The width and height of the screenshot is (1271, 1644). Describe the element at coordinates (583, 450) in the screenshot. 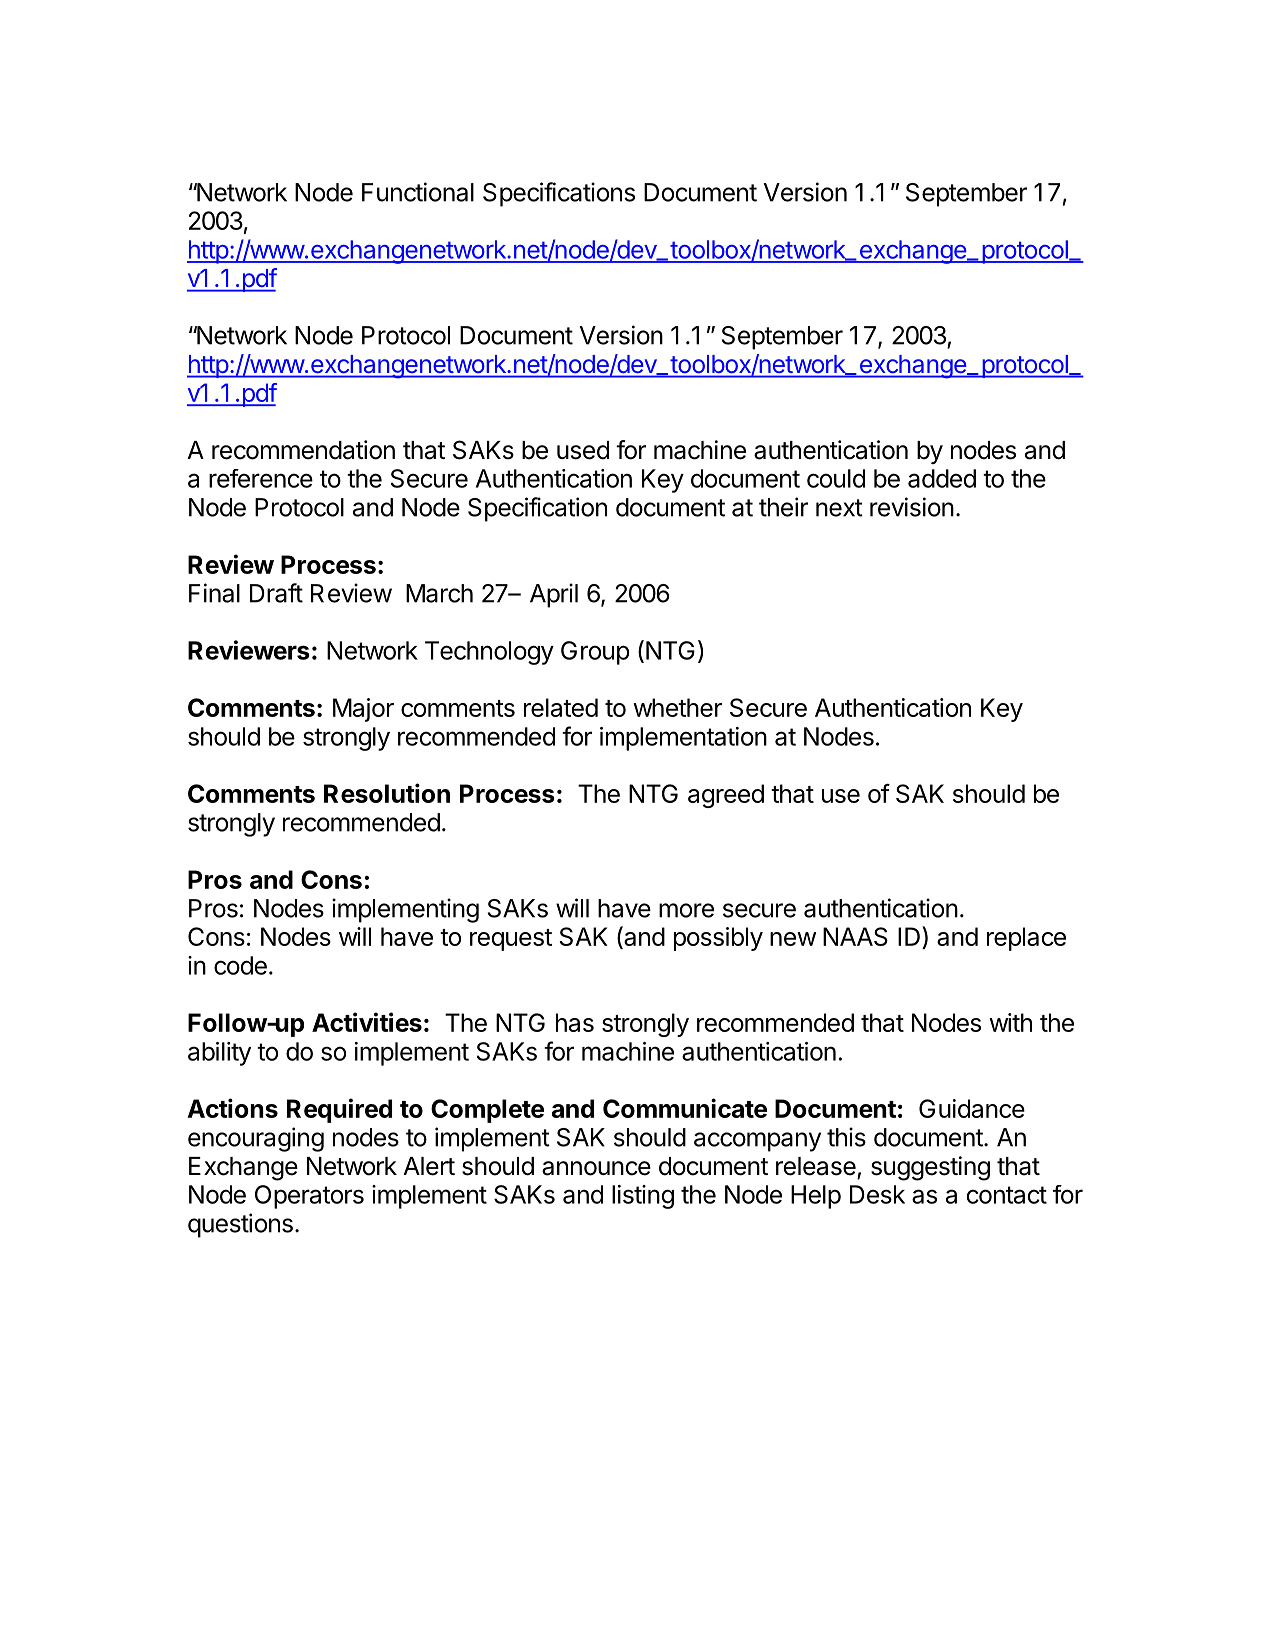

I see `used` at that location.
